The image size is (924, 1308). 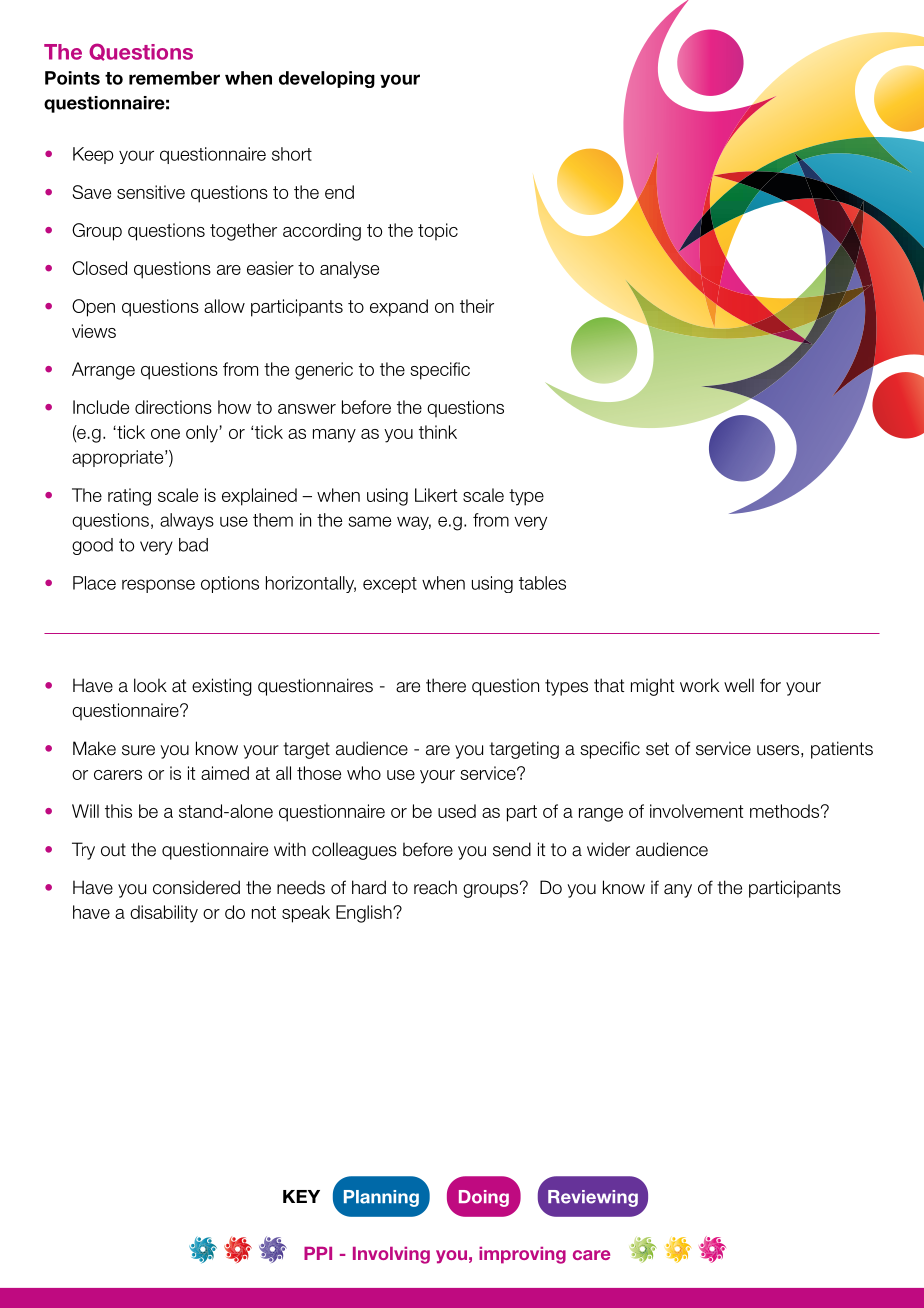 What do you see at coordinates (438, 232) in the screenshot?
I see `topic` at bounding box center [438, 232].
